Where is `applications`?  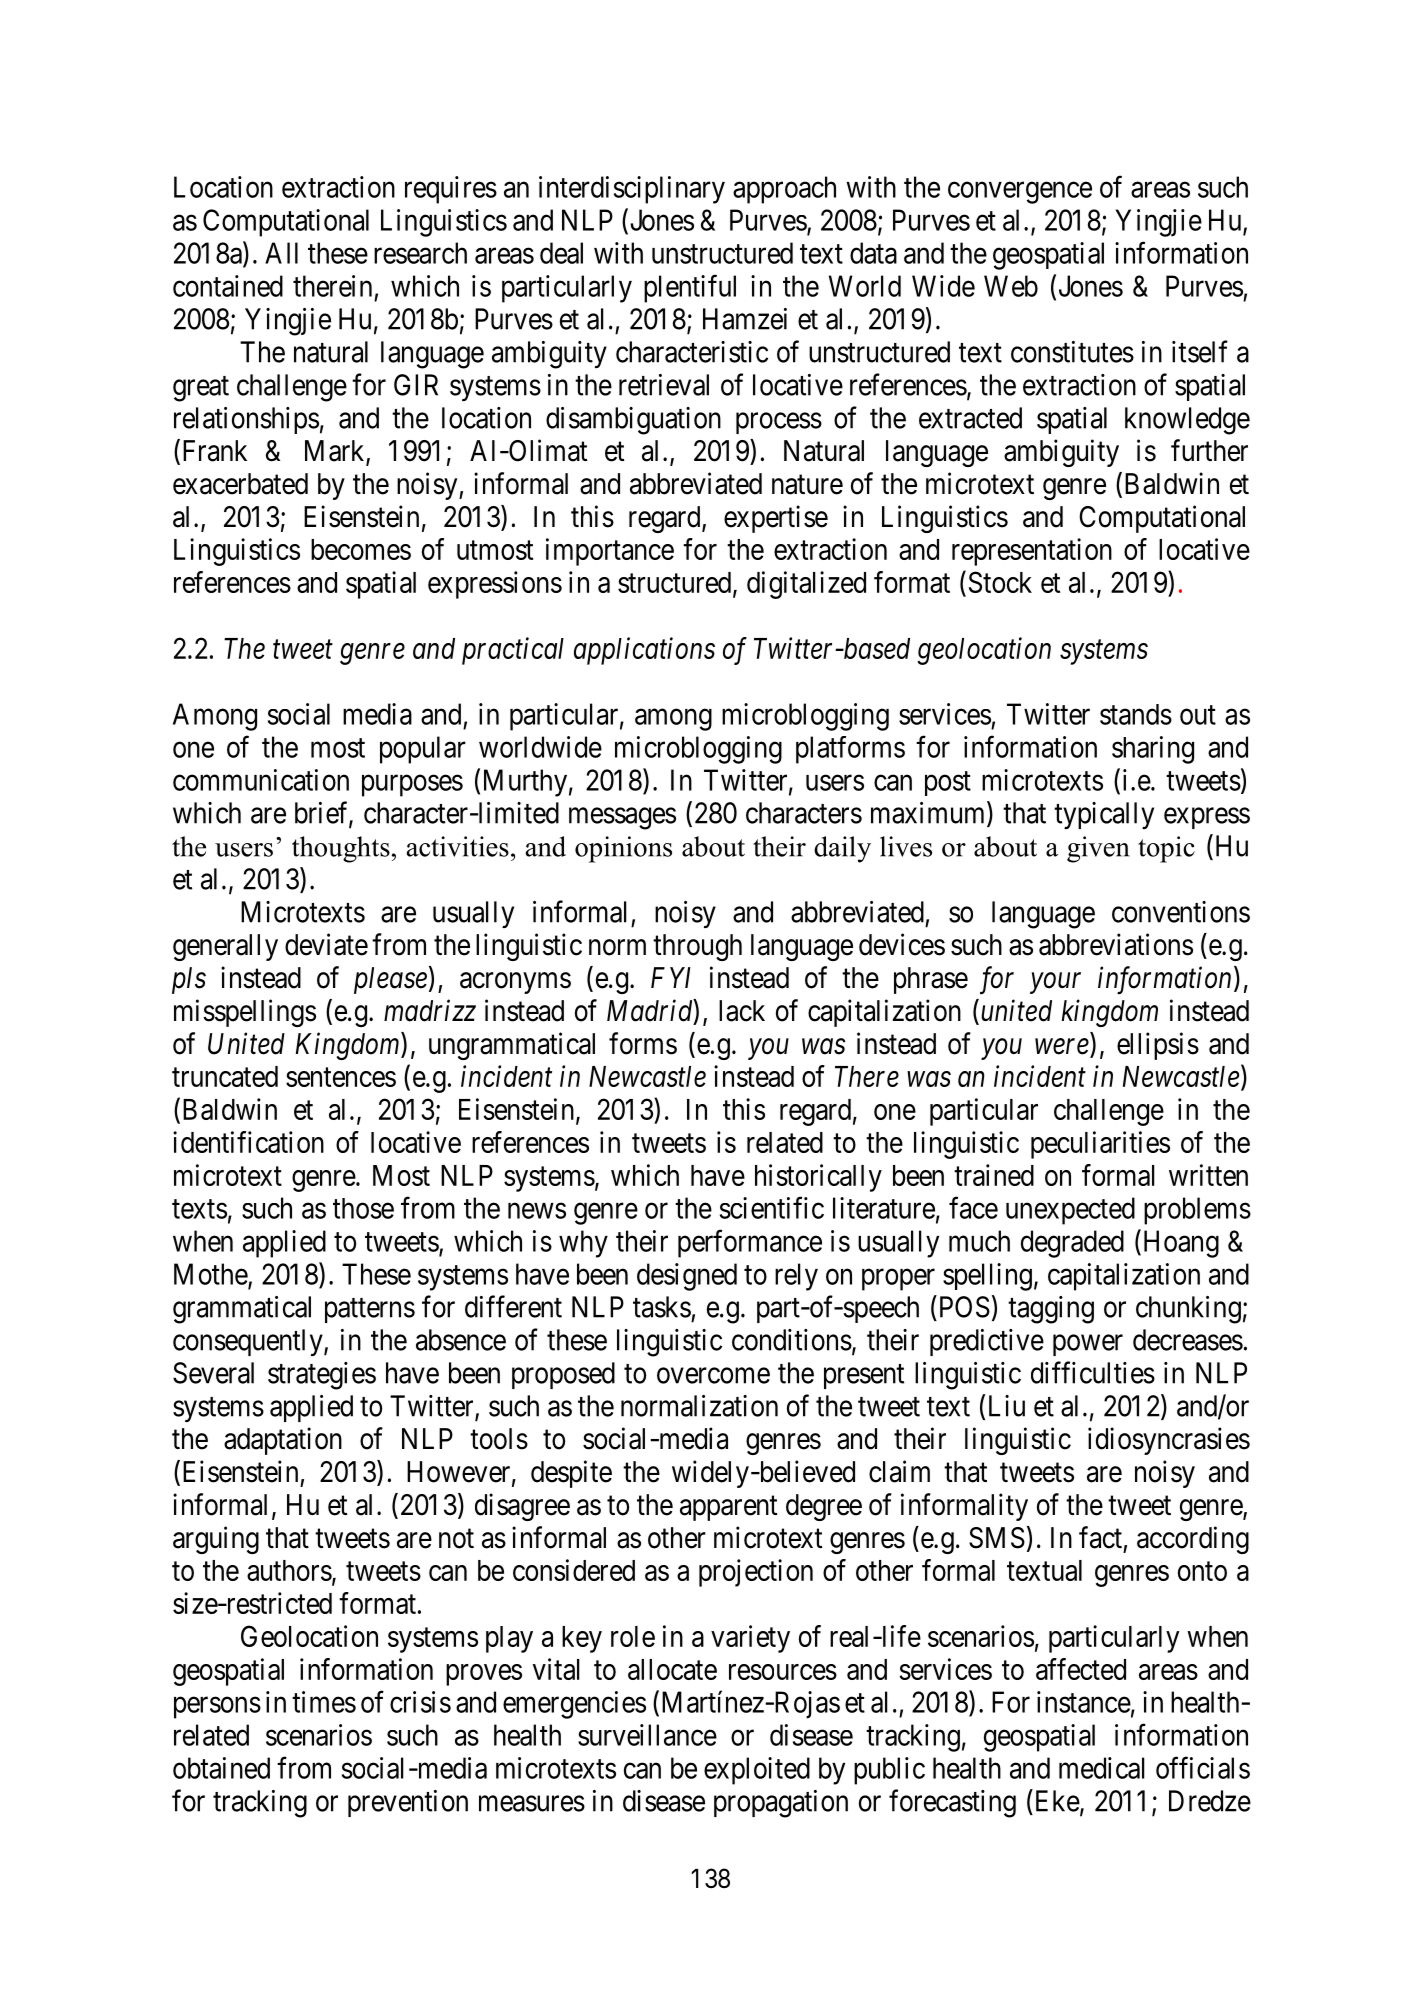
applications is located at coordinates (644, 651).
